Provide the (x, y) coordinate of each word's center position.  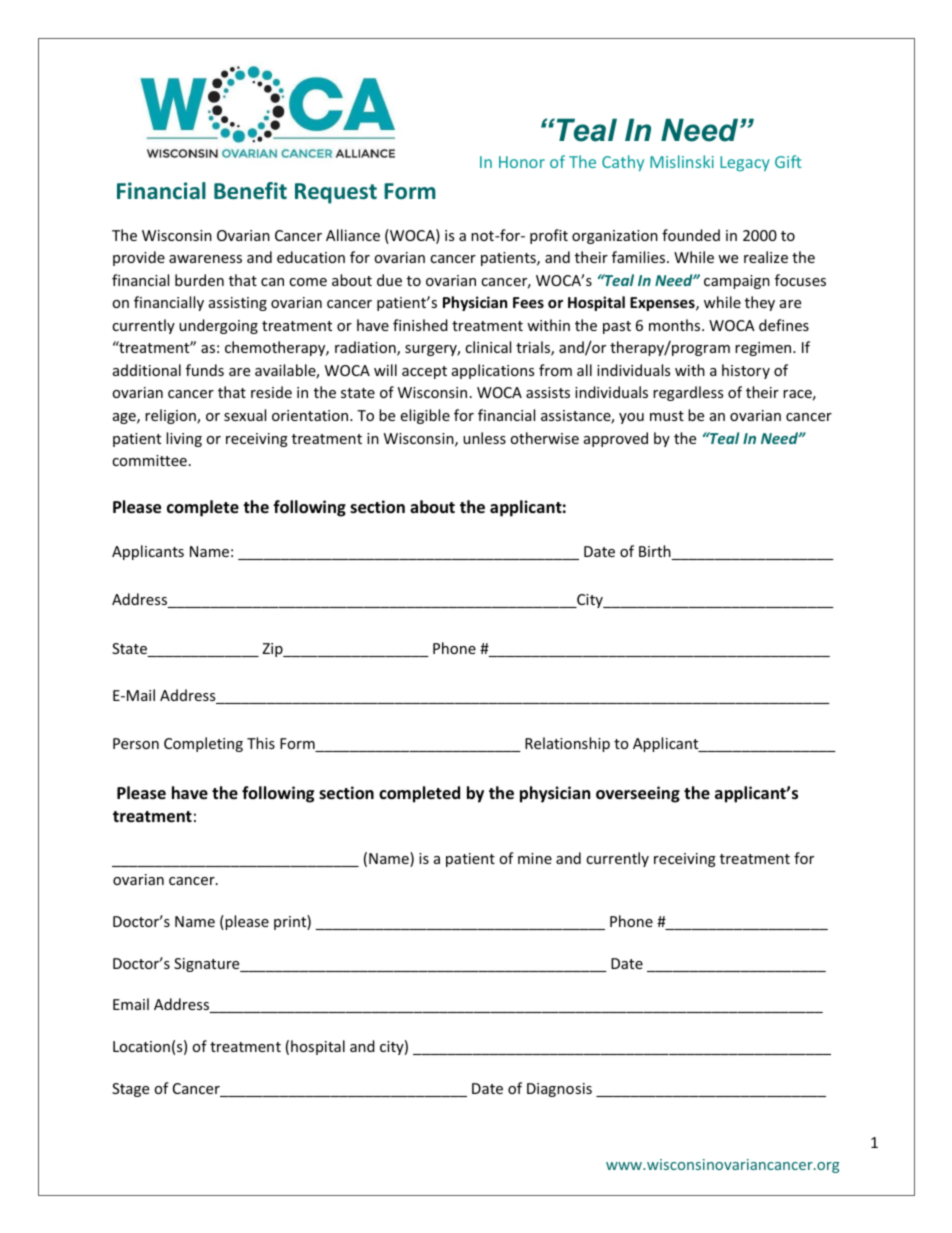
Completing (203, 744)
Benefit (250, 191)
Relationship (567, 744)
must (667, 416)
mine (535, 858)
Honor (522, 162)
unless (484, 438)
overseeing (638, 794)
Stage (130, 1090)
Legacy (745, 163)
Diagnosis (559, 1090)
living (184, 439)
